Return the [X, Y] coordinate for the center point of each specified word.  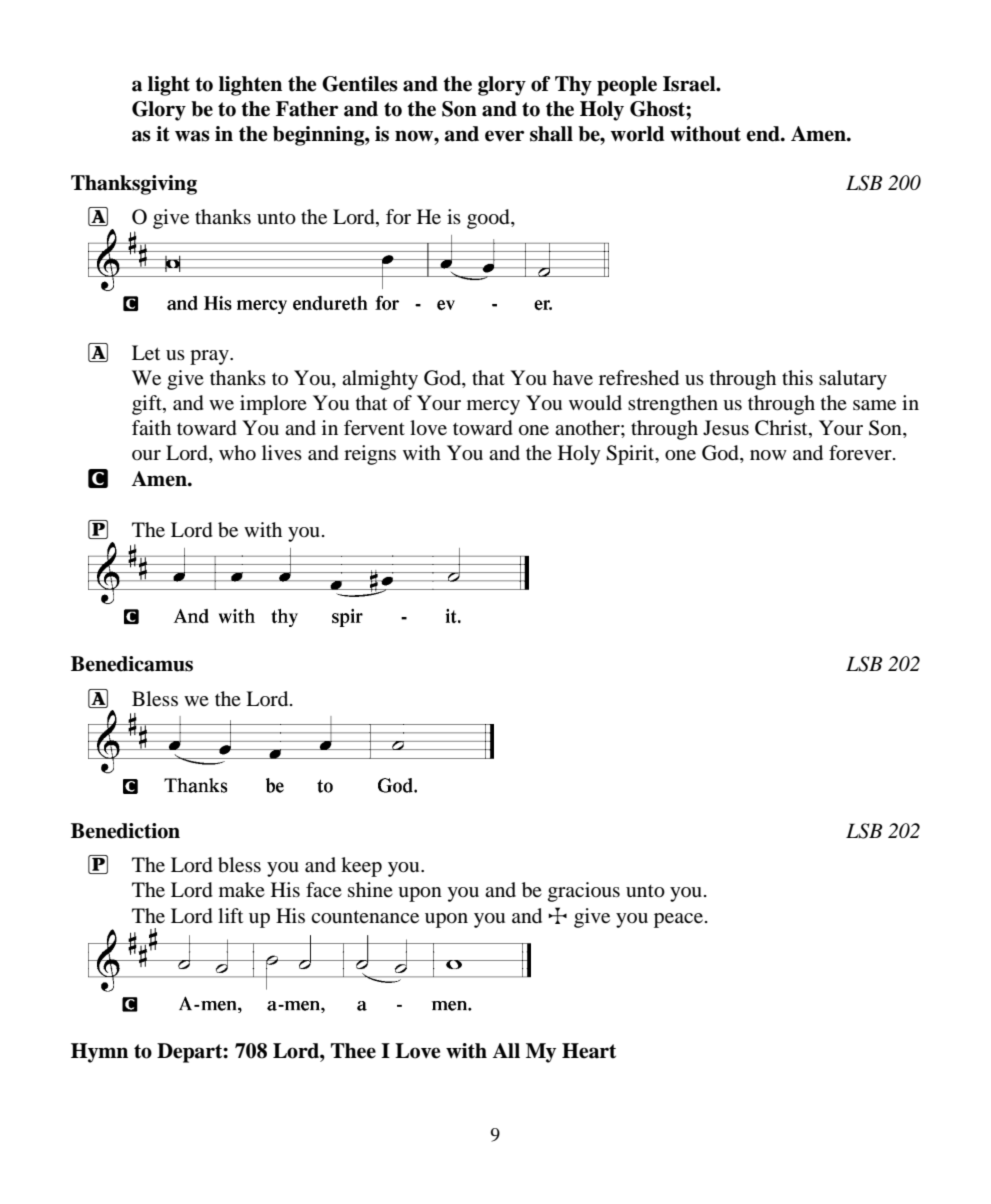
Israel [690, 84]
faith [151, 427]
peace [678, 920]
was [192, 136]
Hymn [99, 1053]
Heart [589, 1051]
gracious [584, 892]
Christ [782, 428]
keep [361, 867]
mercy [493, 407]
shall [551, 134]
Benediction [125, 831]
